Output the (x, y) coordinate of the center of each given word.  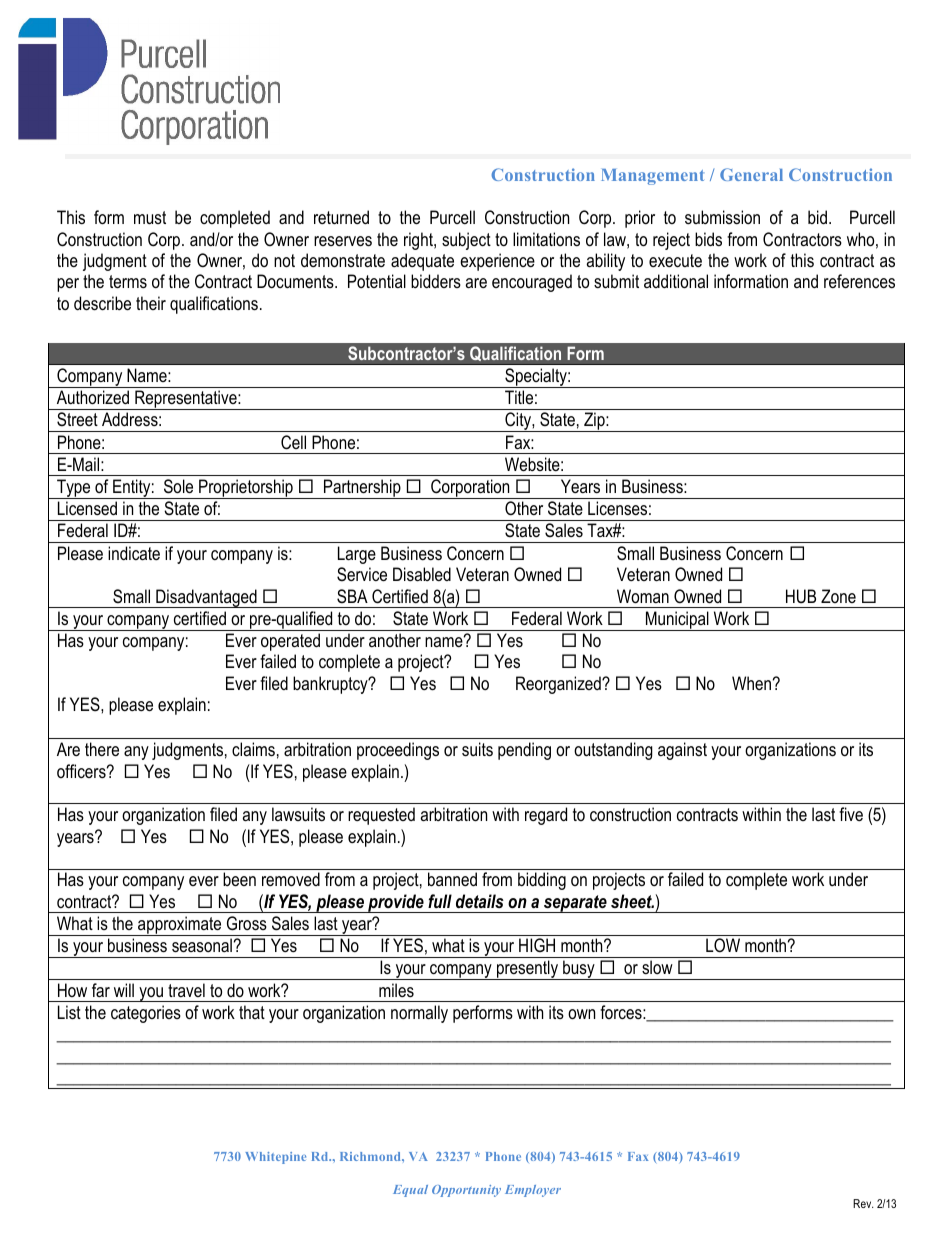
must (150, 217)
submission (722, 217)
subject (466, 241)
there (102, 749)
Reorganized (559, 685)
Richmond (371, 1156)
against (682, 751)
